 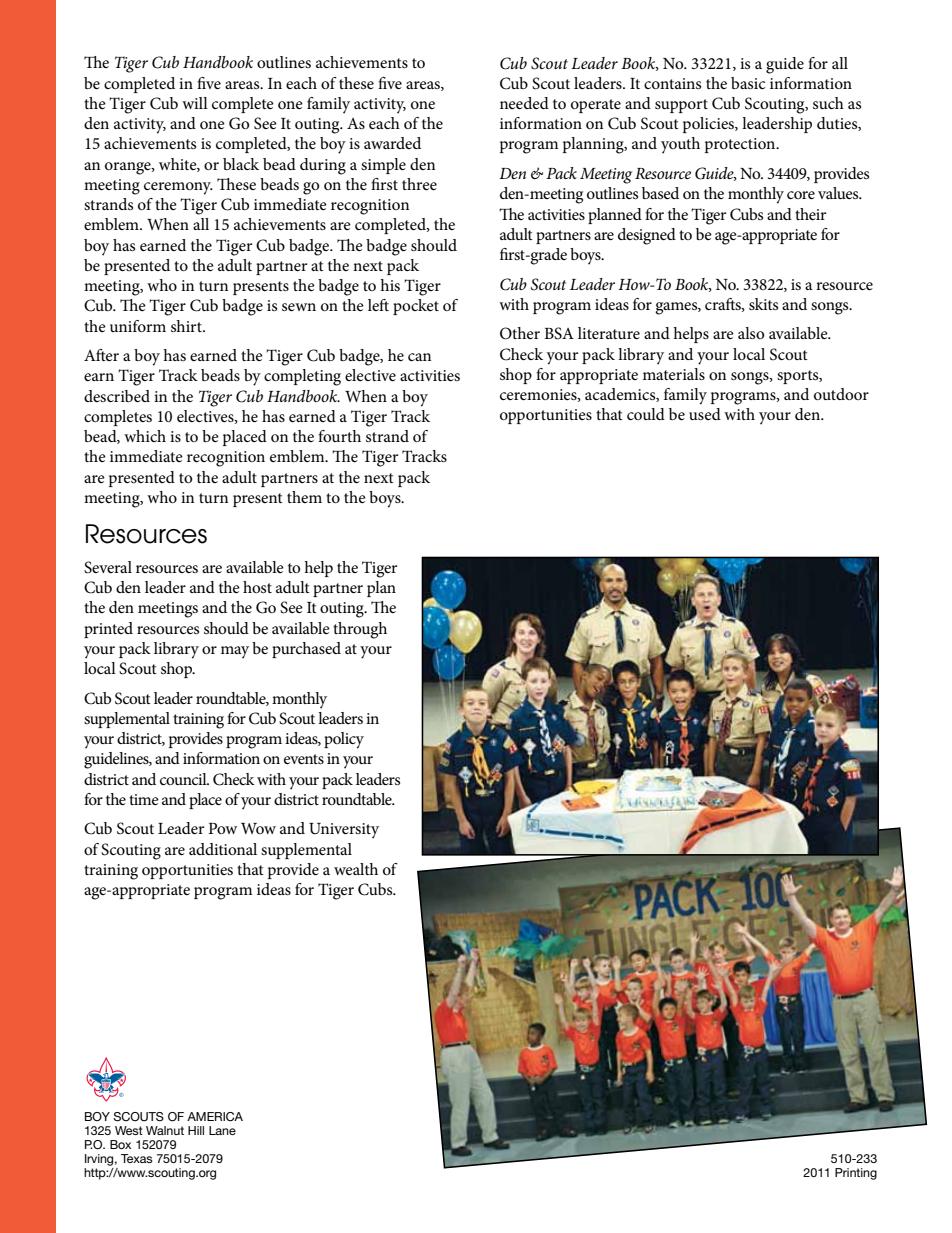 What do you see at coordinates (741, 145) in the screenshot?
I see `protection` at bounding box center [741, 145].
